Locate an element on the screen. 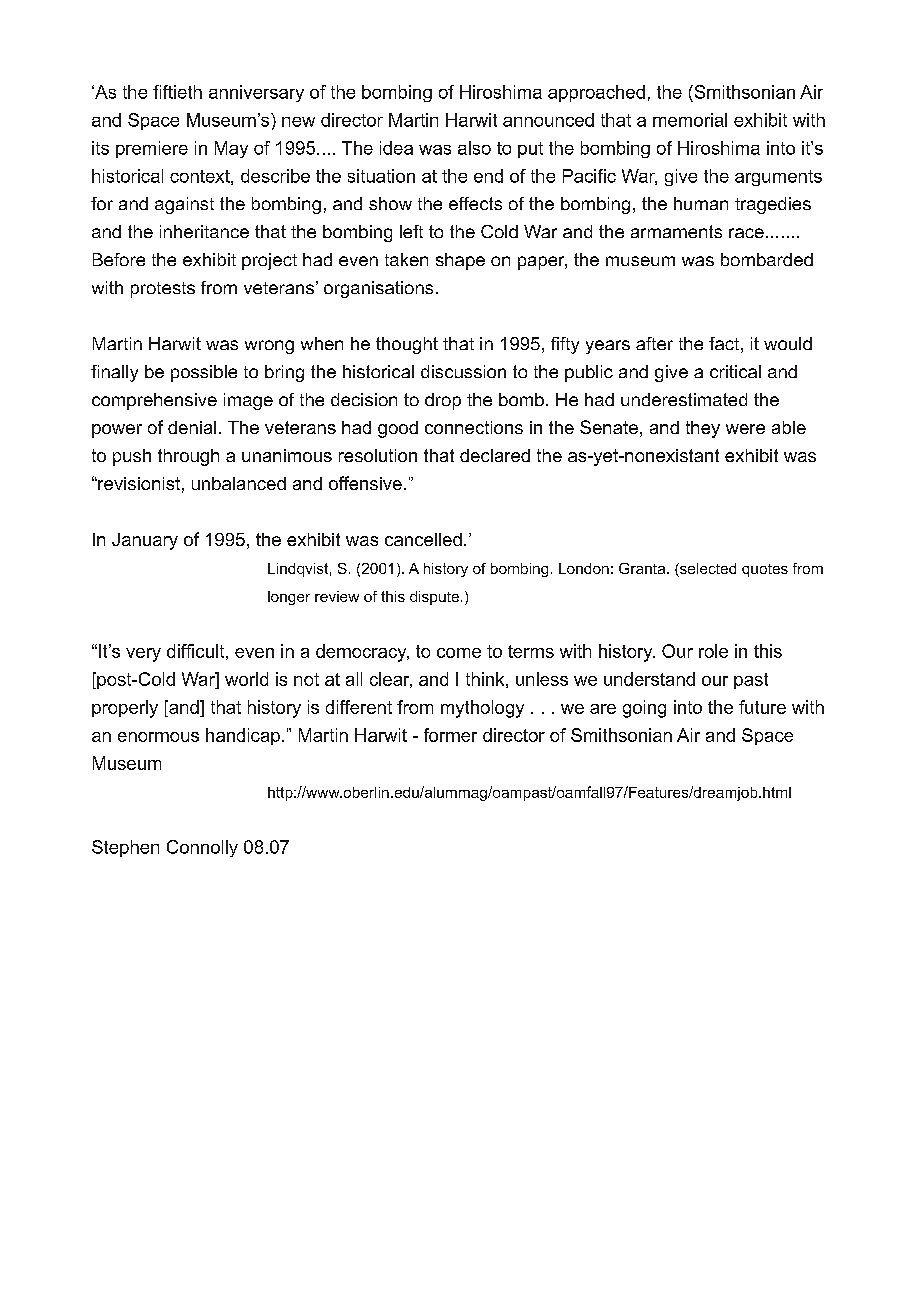 Image resolution: width=924 pixels, height=1308 pixels. Connolly is located at coordinates (202, 848).
